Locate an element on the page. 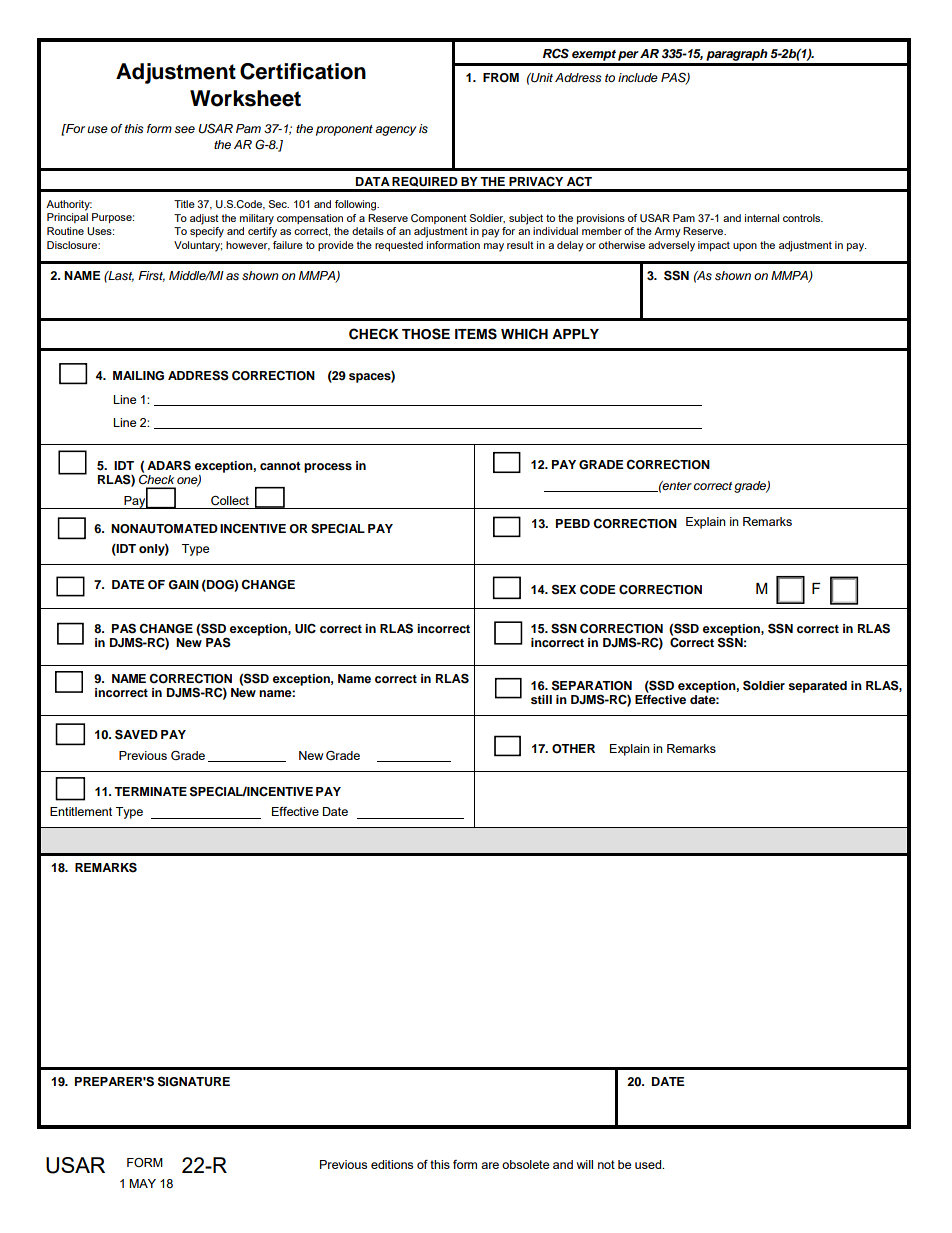 This document has height=1233, width=952. see is located at coordinates (184, 130).
